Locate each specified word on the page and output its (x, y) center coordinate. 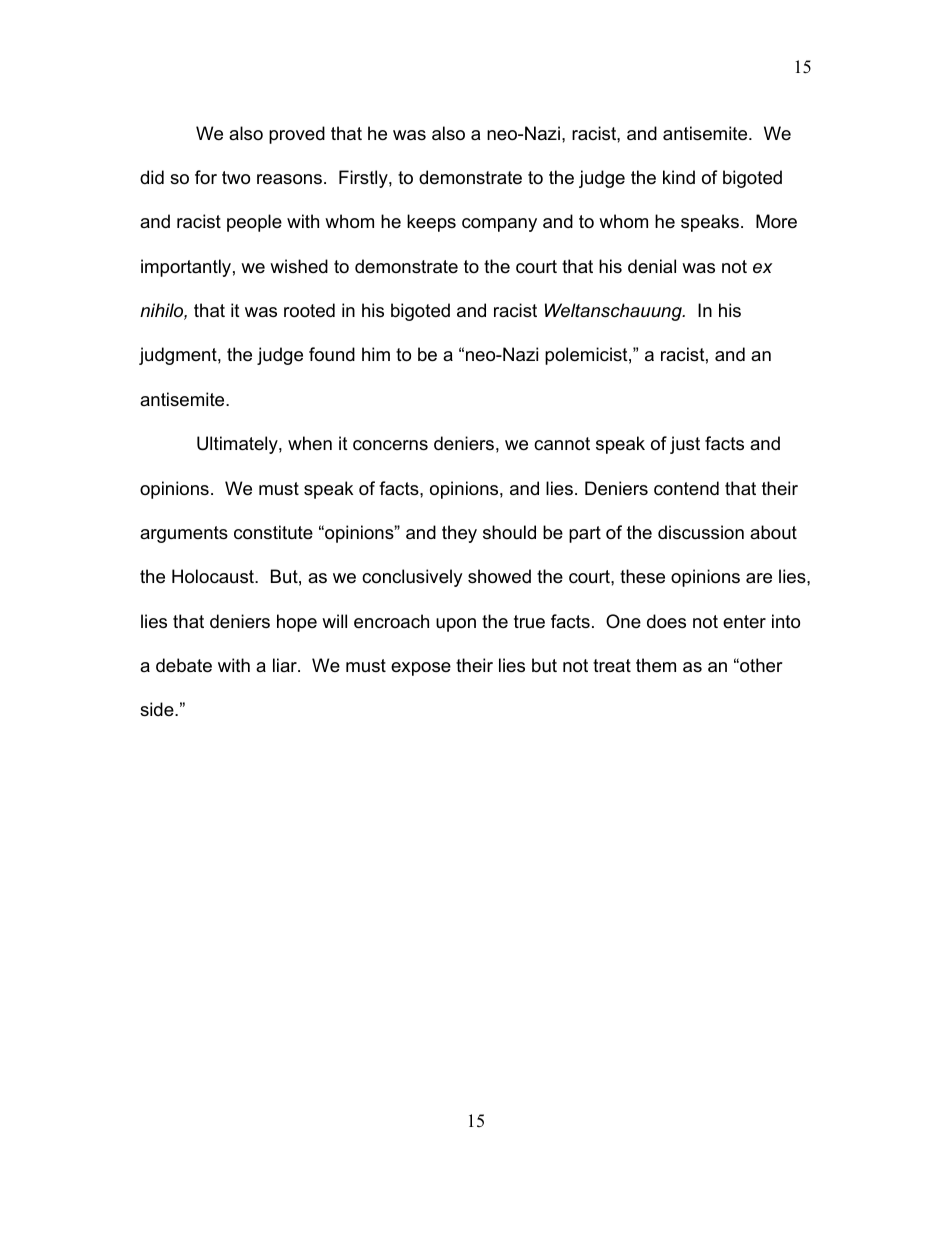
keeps (431, 223)
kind (679, 177)
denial (652, 266)
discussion (701, 532)
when (310, 443)
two (236, 178)
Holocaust (214, 576)
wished (299, 266)
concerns (390, 445)
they (459, 534)
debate (184, 665)
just (685, 445)
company (499, 225)
